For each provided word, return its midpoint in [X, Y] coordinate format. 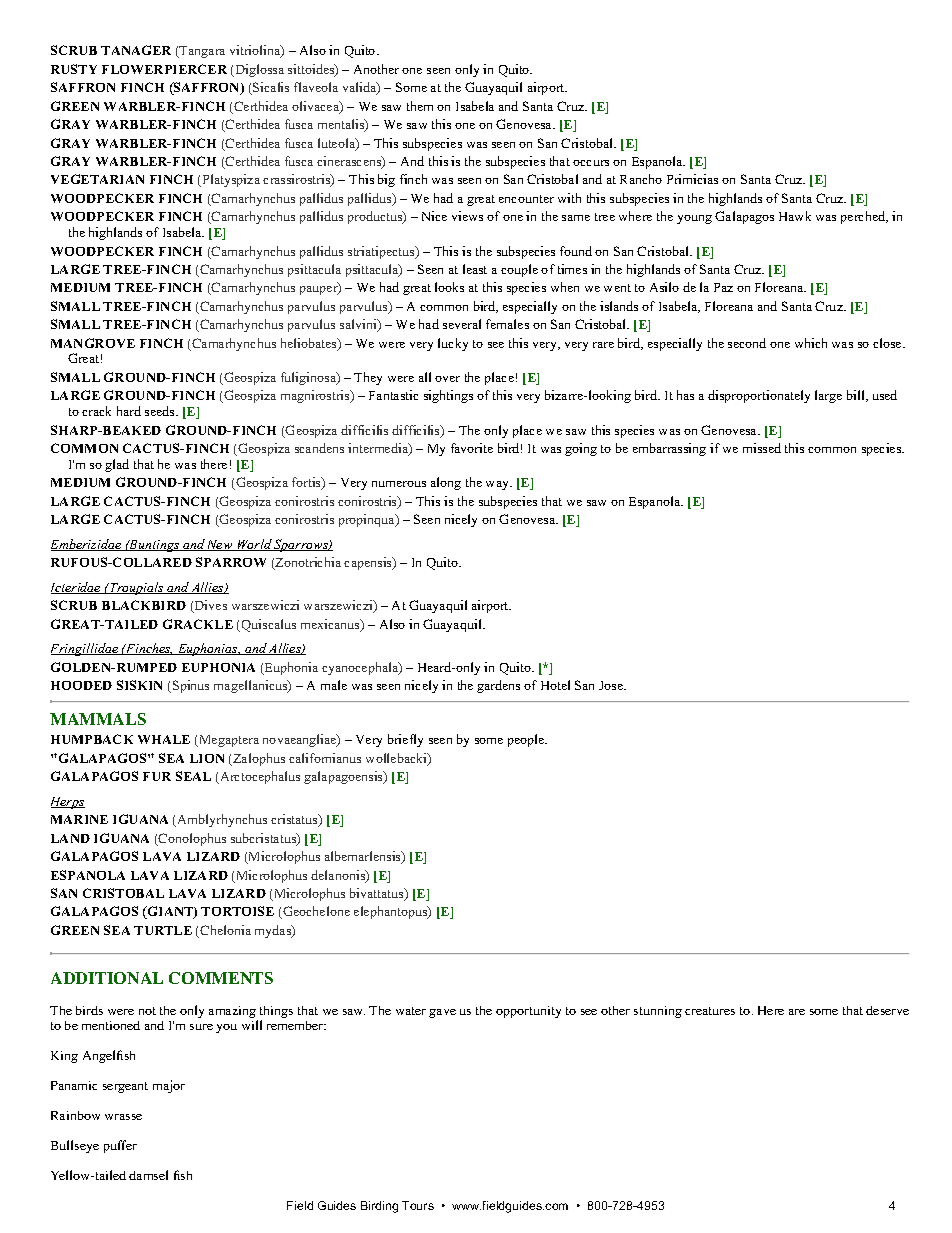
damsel [148, 1175]
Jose [612, 685]
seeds [161, 411]
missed [762, 448]
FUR [157, 776]
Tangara [201, 52]
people [527, 740]
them [420, 106]
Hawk [795, 216]
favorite [472, 448]
